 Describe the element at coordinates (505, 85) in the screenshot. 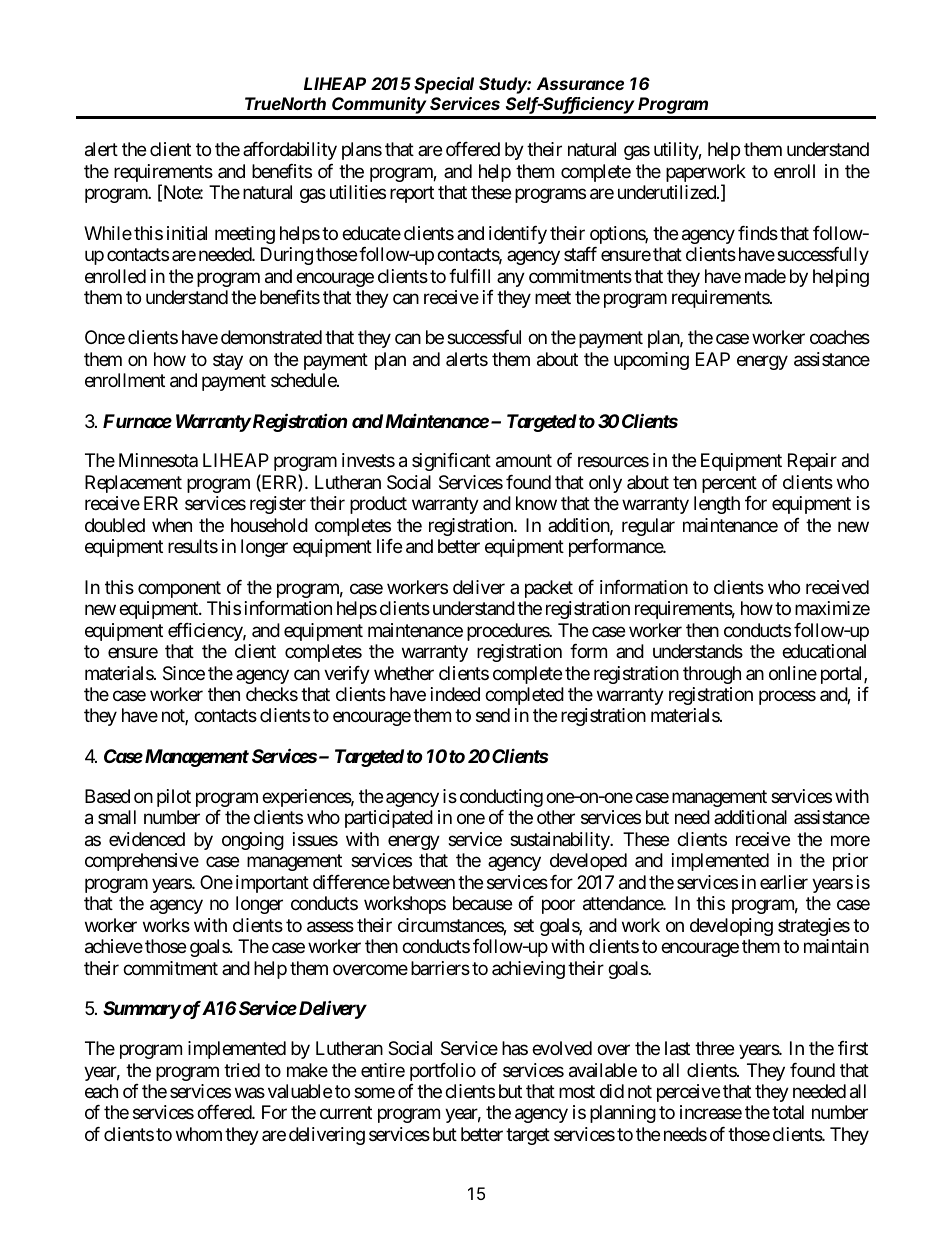

I see `Study` at that location.
